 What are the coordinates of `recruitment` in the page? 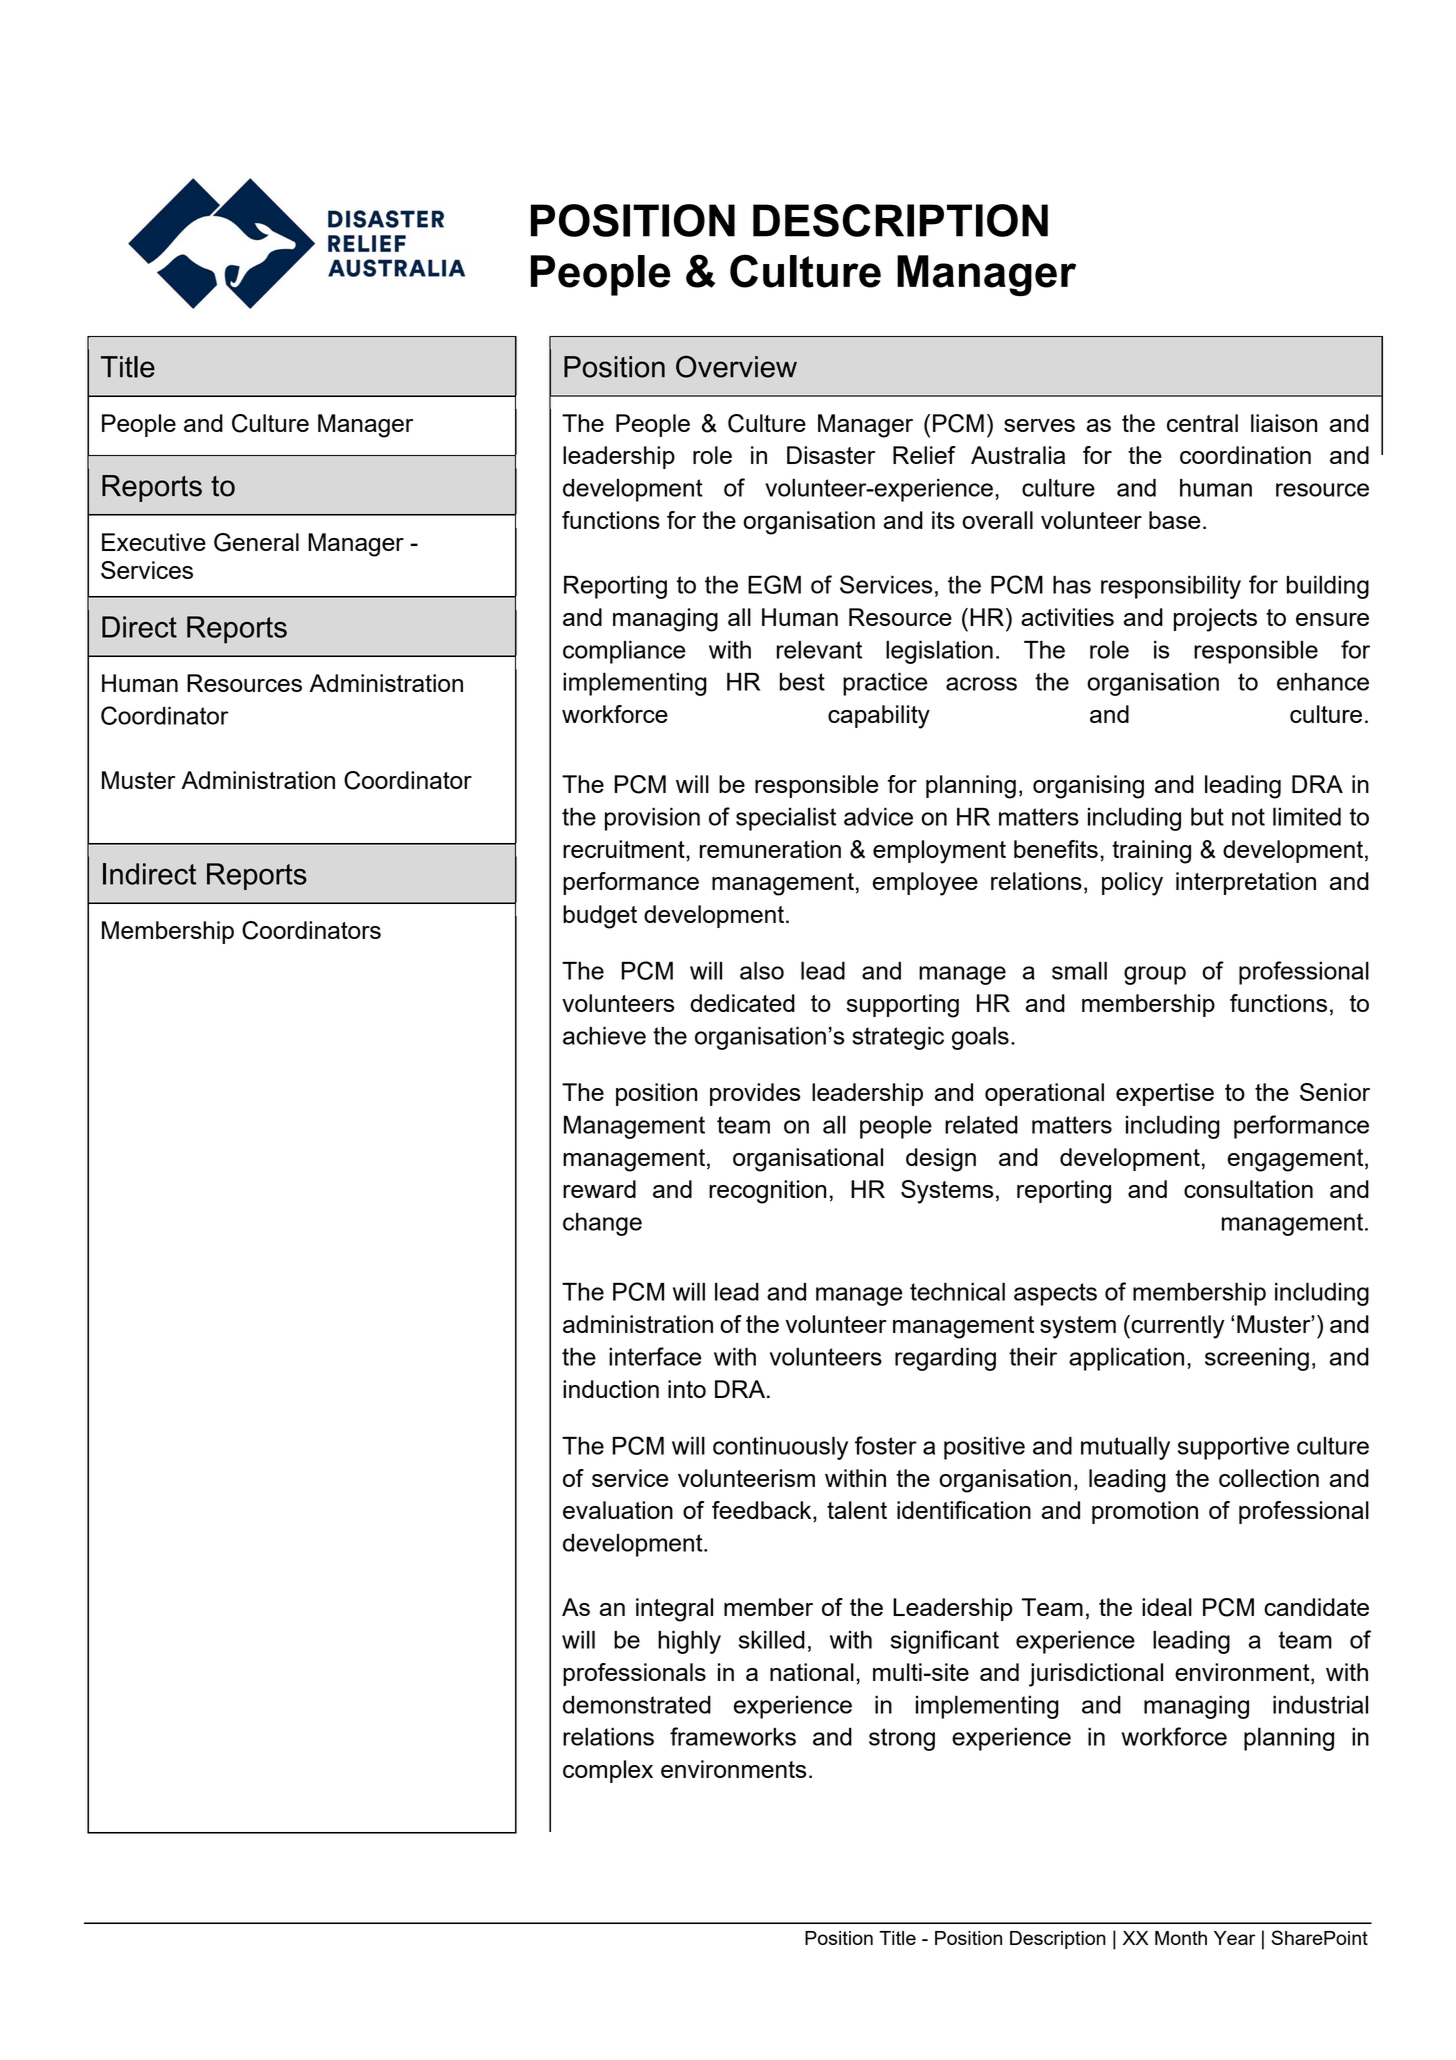 It's located at (625, 849).
